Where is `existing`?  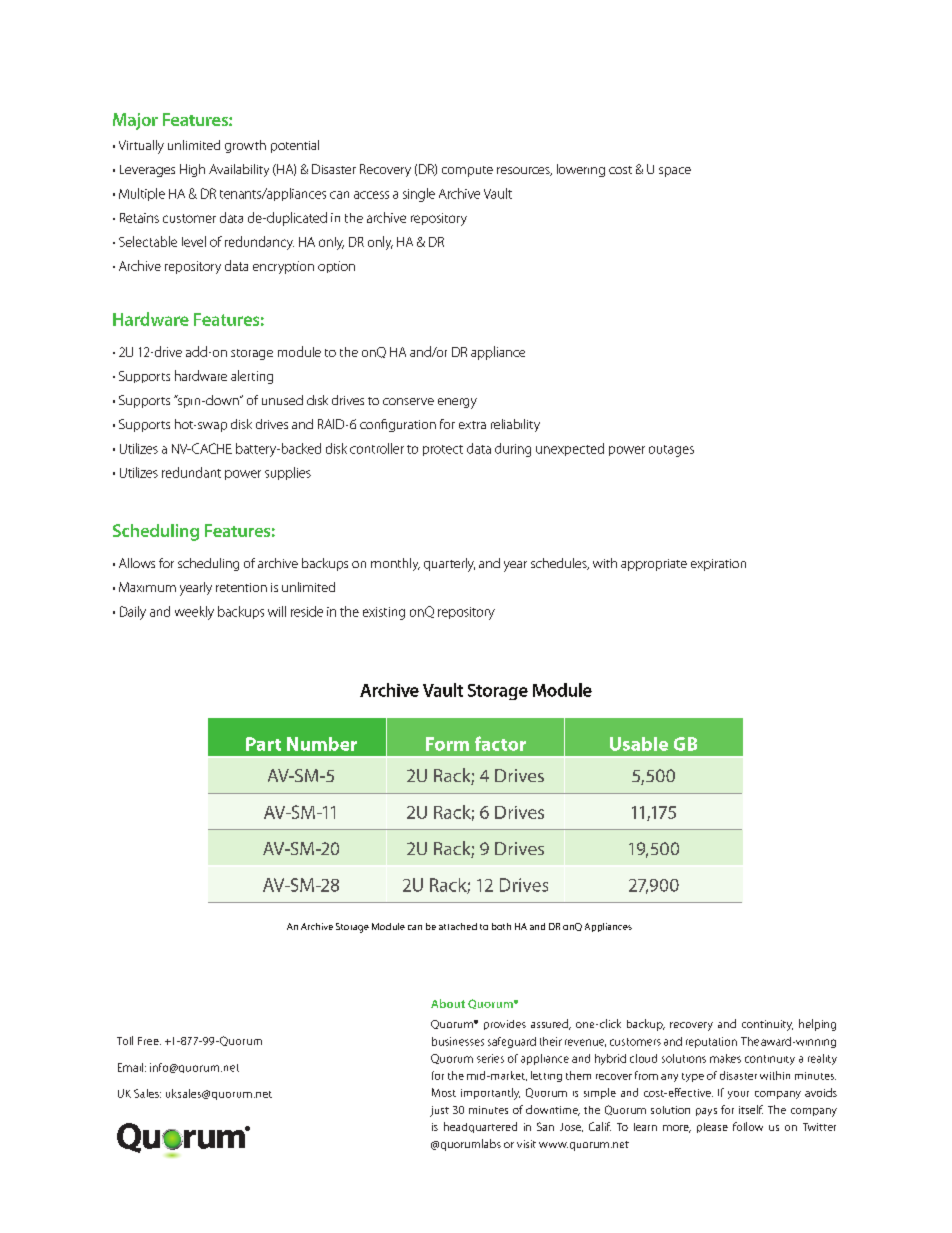 existing is located at coordinates (384, 613).
